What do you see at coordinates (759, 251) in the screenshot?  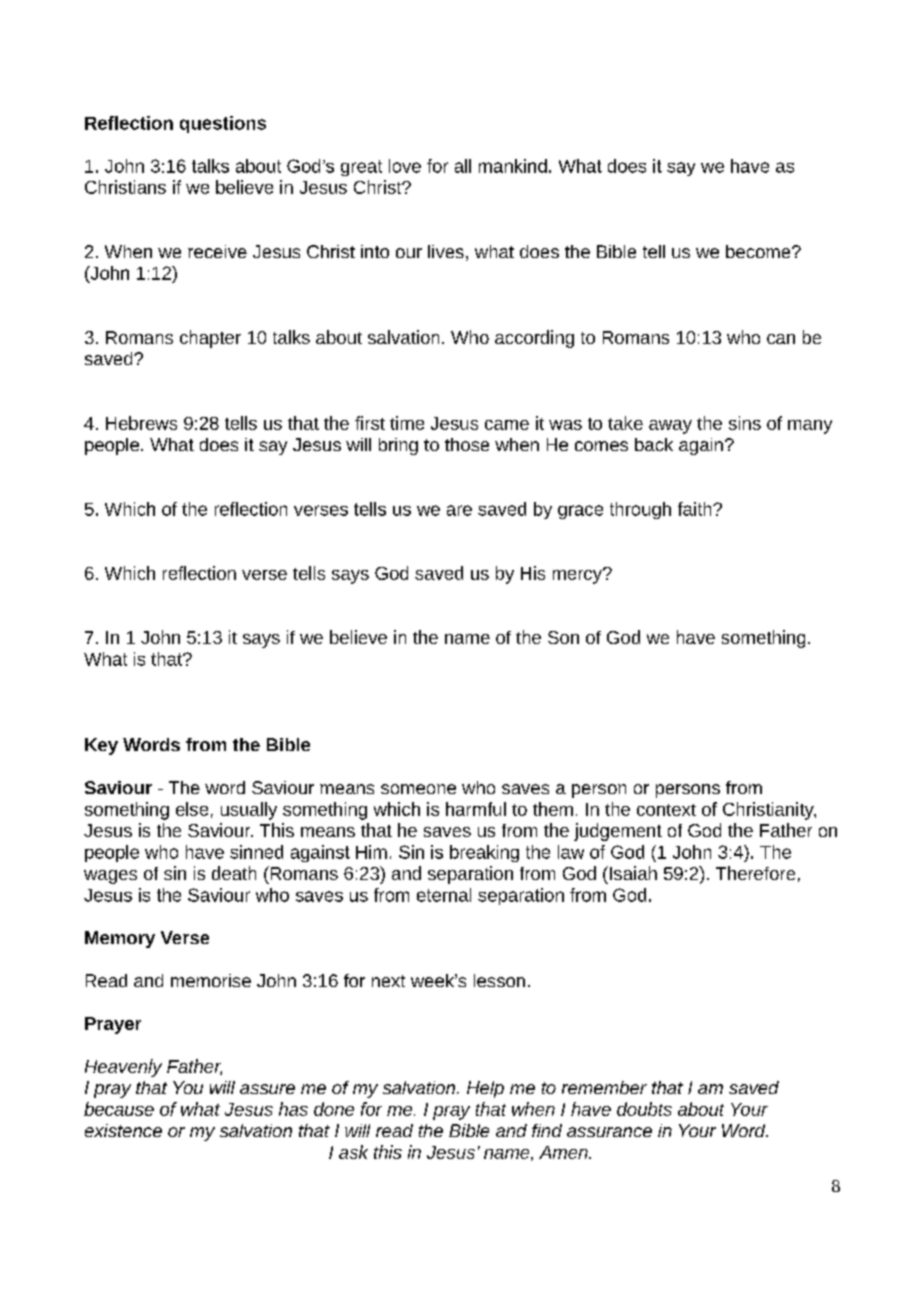 I see `become` at bounding box center [759, 251].
